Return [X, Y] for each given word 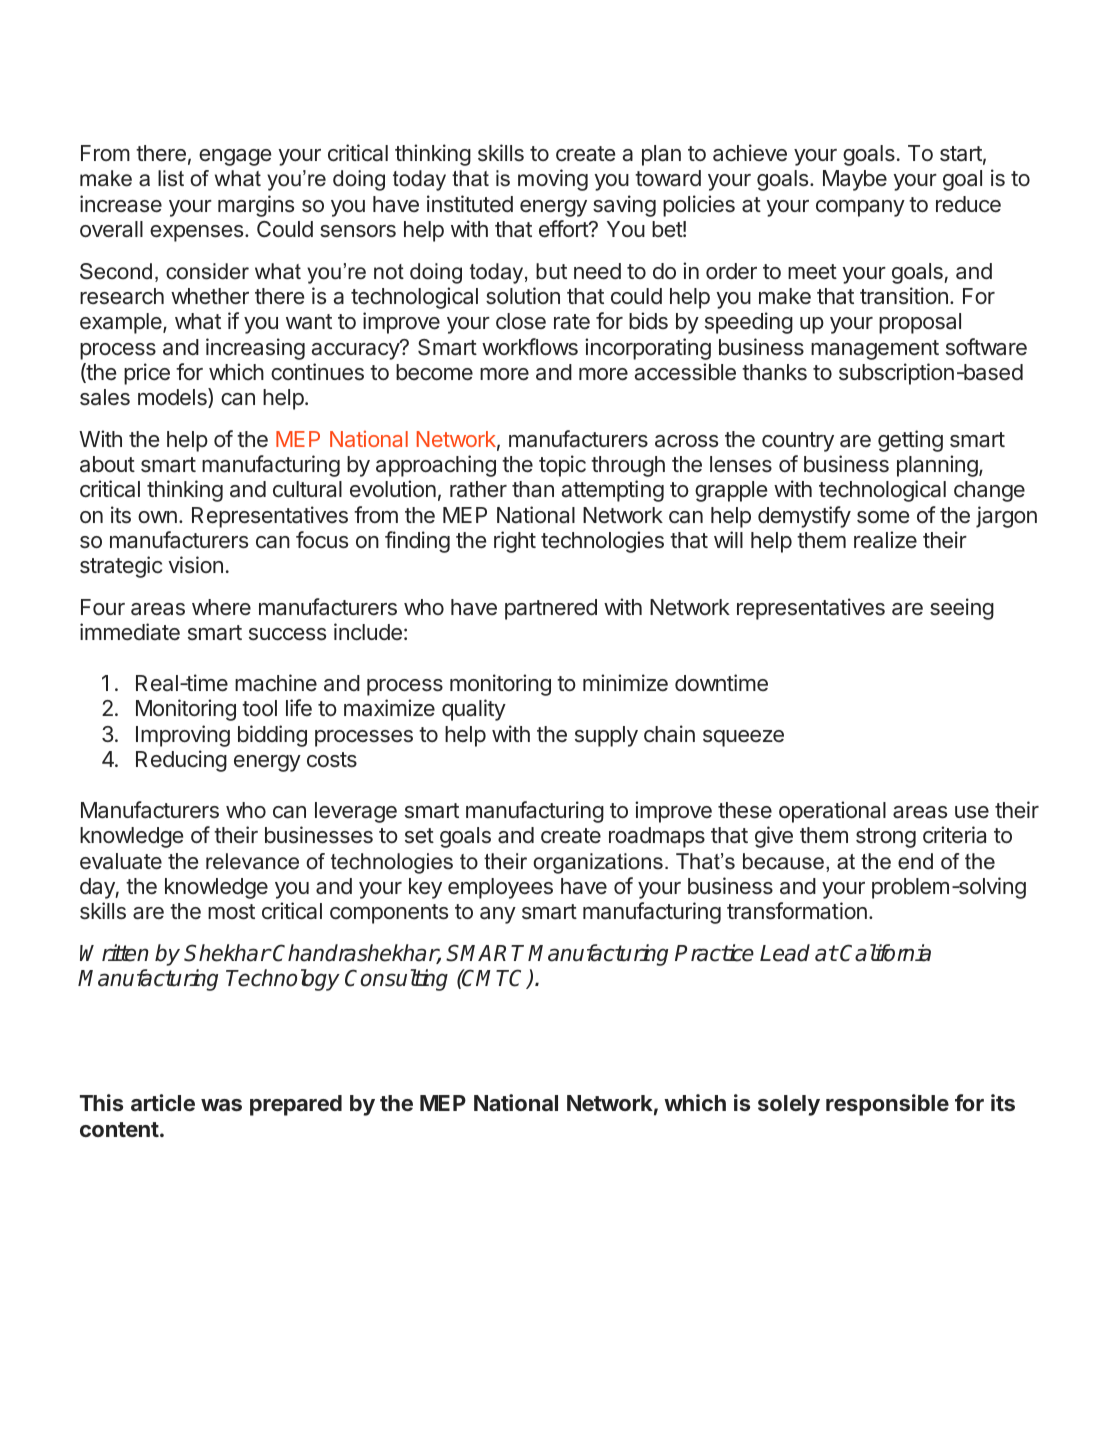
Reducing [181, 761]
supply [606, 736]
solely [789, 1105]
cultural [307, 489]
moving [553, 180]
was [221, 1105]
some [883, 517]
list [171, 178]
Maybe [855, 180]
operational [832, 812]
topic [562, 466]
